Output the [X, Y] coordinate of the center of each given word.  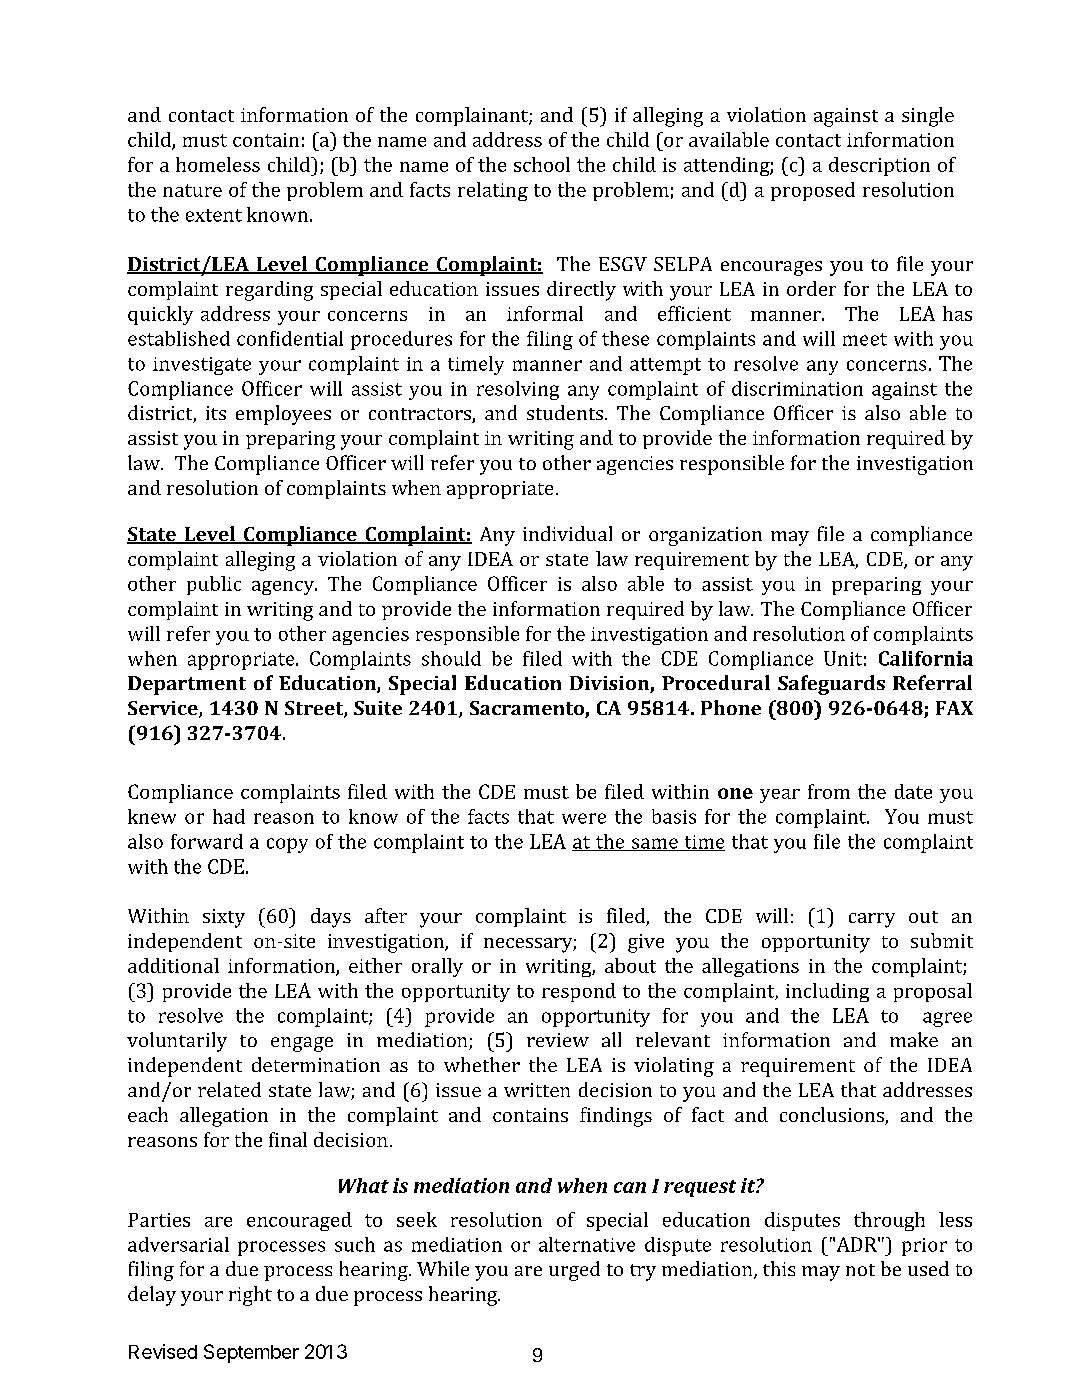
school [542, 164]
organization [705, 536]
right [250, 1296]
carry [872, 920]
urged [574, 1271]
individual [567, 533]
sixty [224, 918]
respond [579, 992]
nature [192, 190]
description [879, 166]
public [214, 585]
